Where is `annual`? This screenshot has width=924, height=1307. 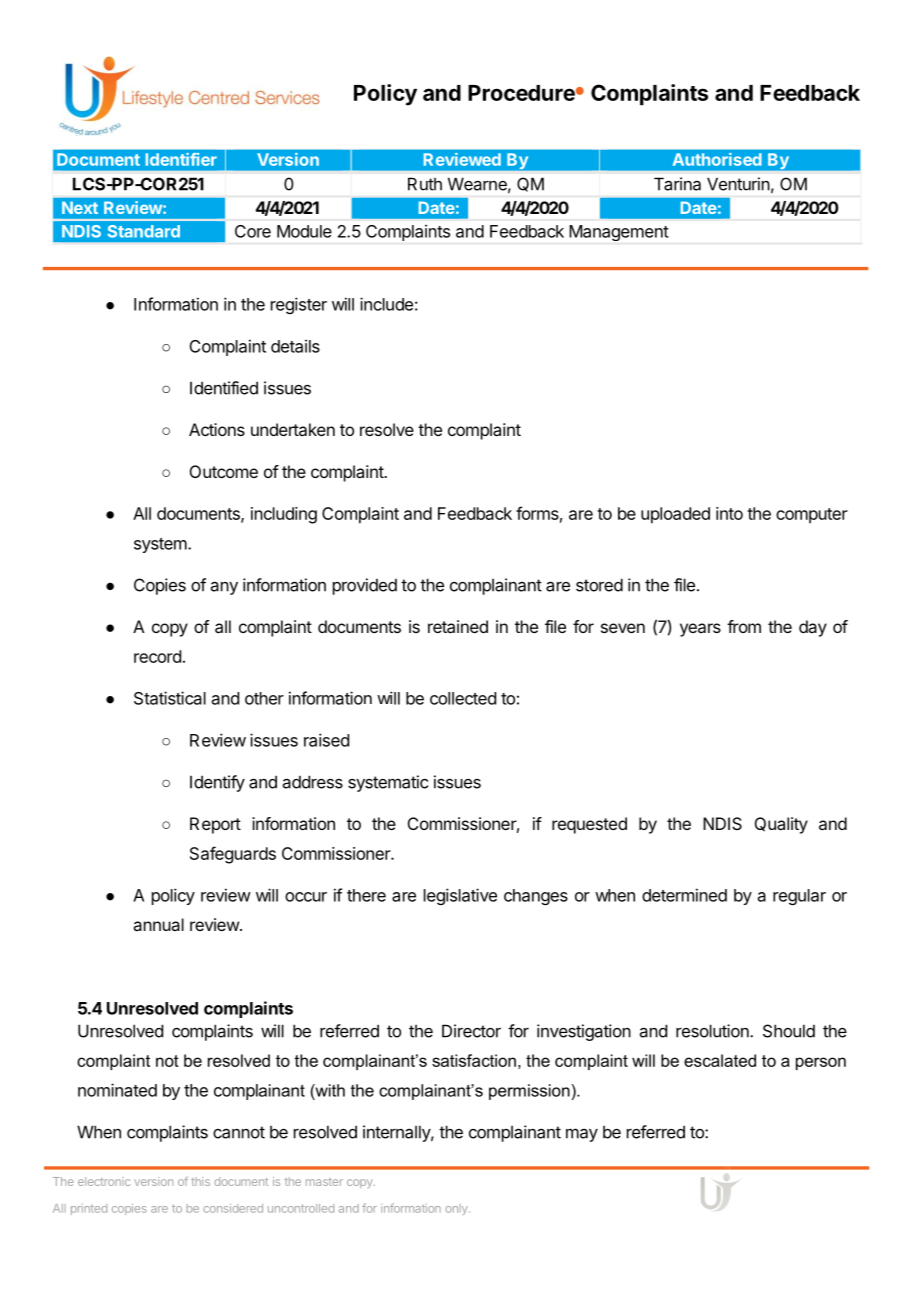 annual is located at coordinates (158, 924).
